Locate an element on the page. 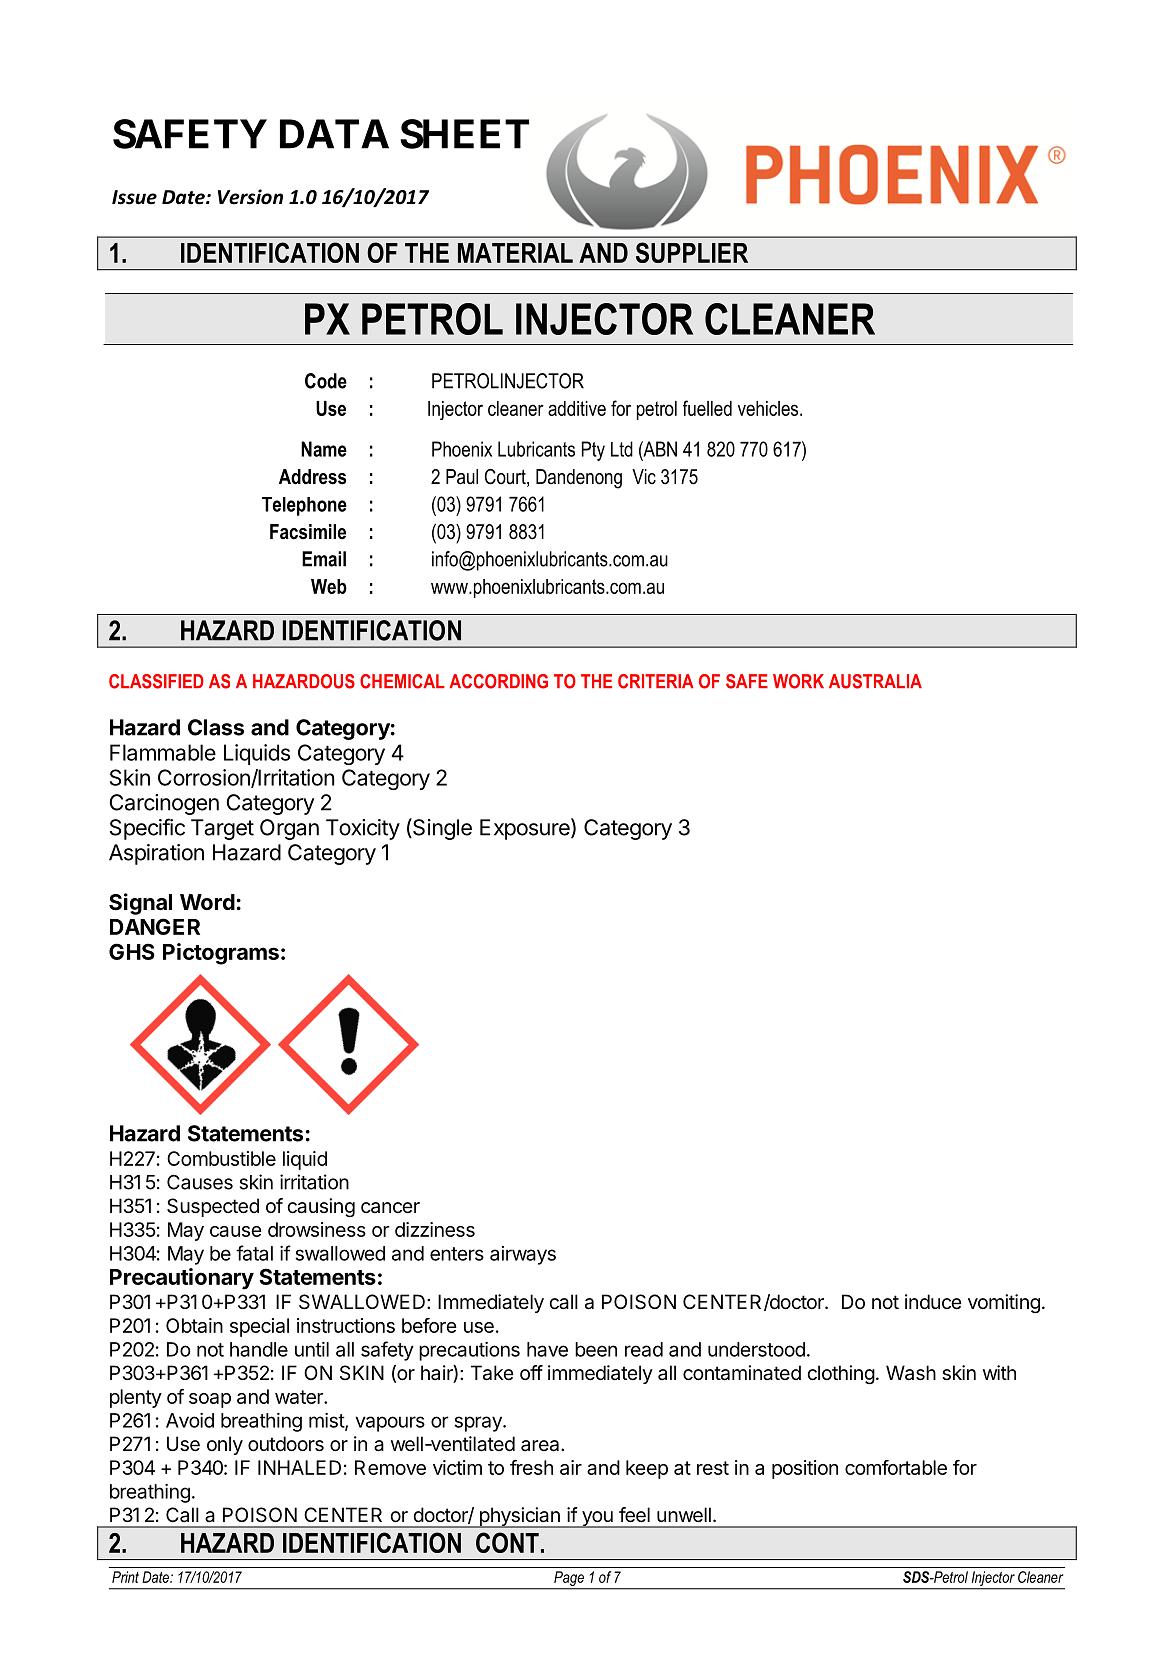  INHALED is located at coordinates (299, 1467).
